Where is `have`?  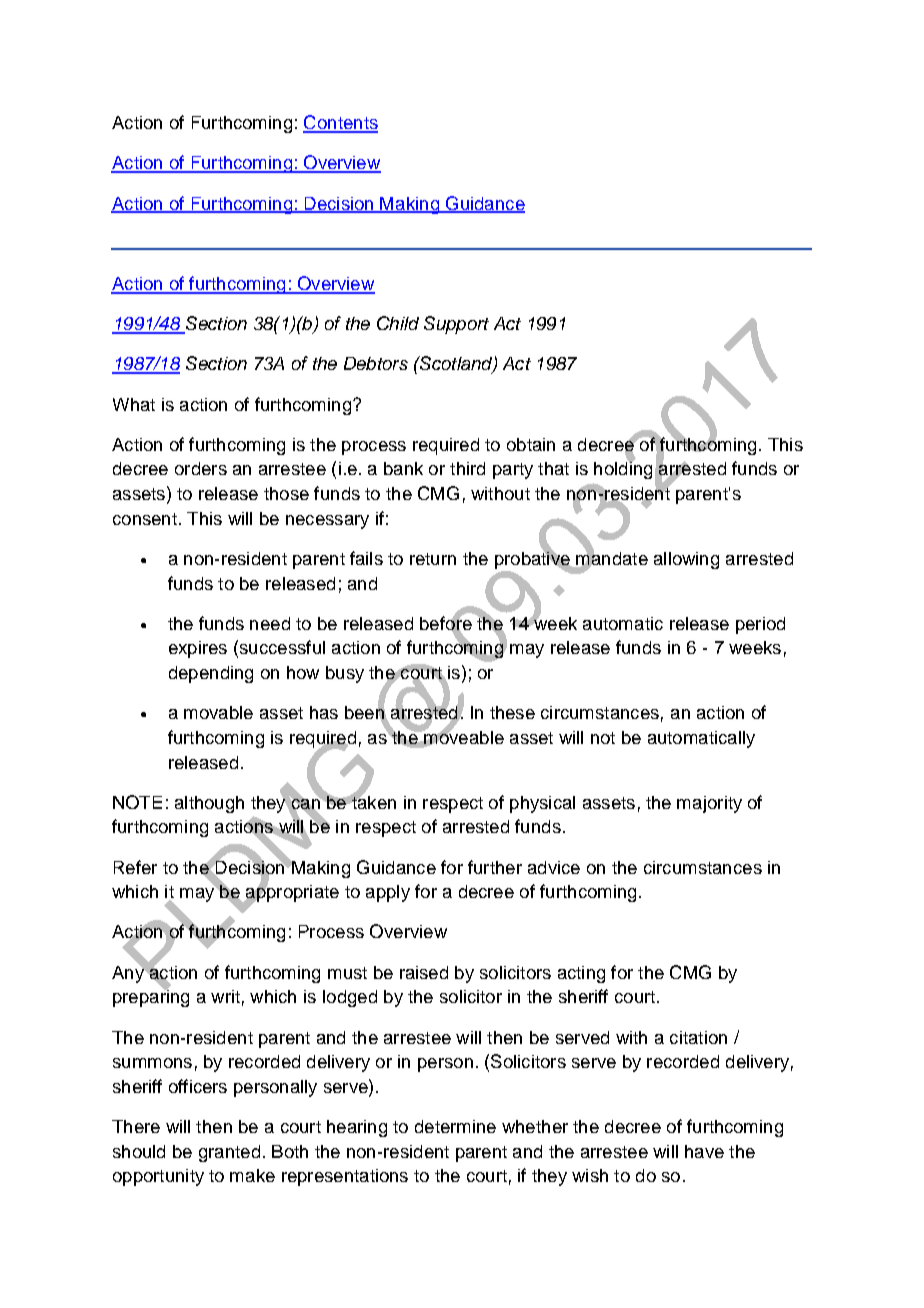 have is located at coordinates (704, 1151).
